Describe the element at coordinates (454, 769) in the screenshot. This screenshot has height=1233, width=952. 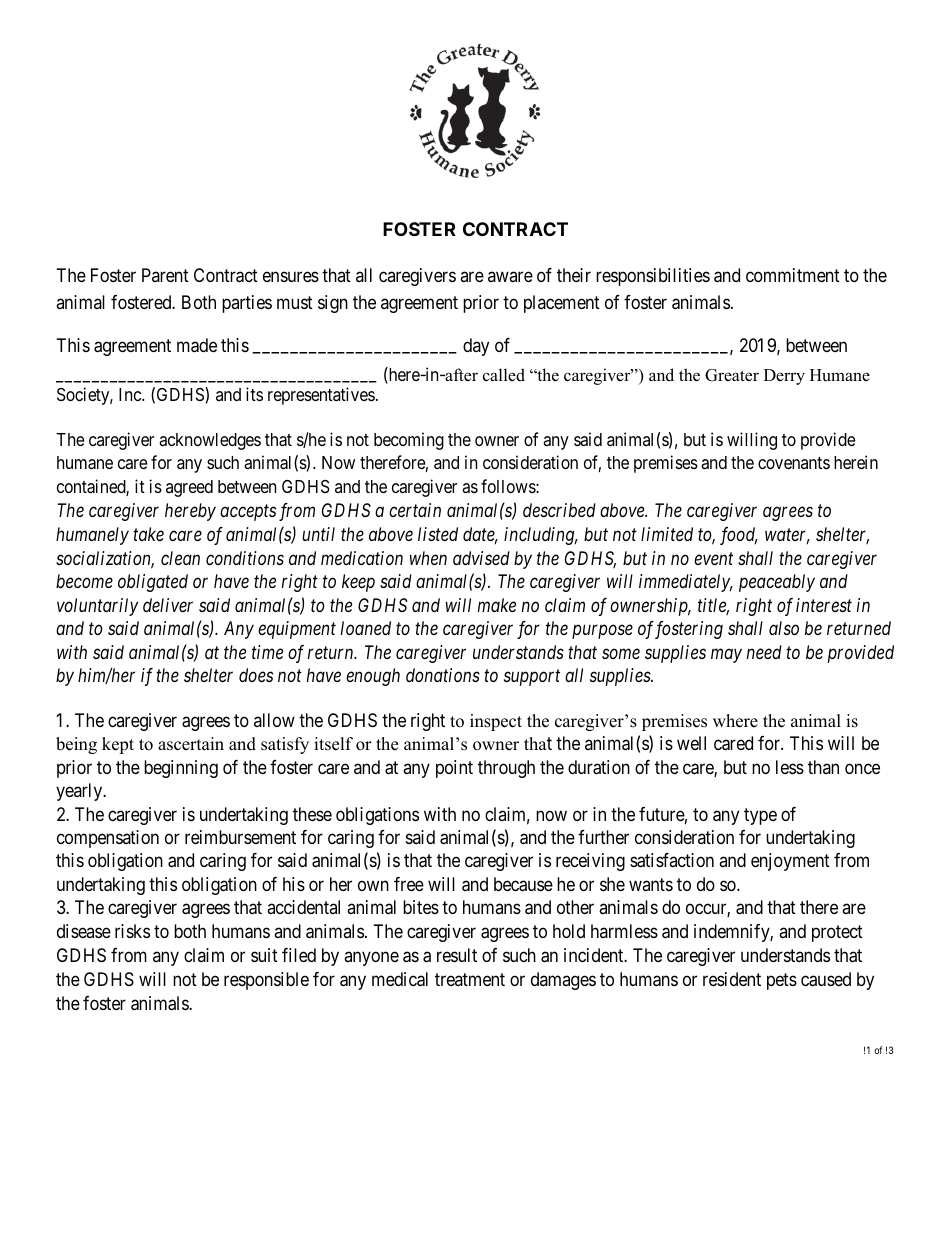
I see `point` at that location.
